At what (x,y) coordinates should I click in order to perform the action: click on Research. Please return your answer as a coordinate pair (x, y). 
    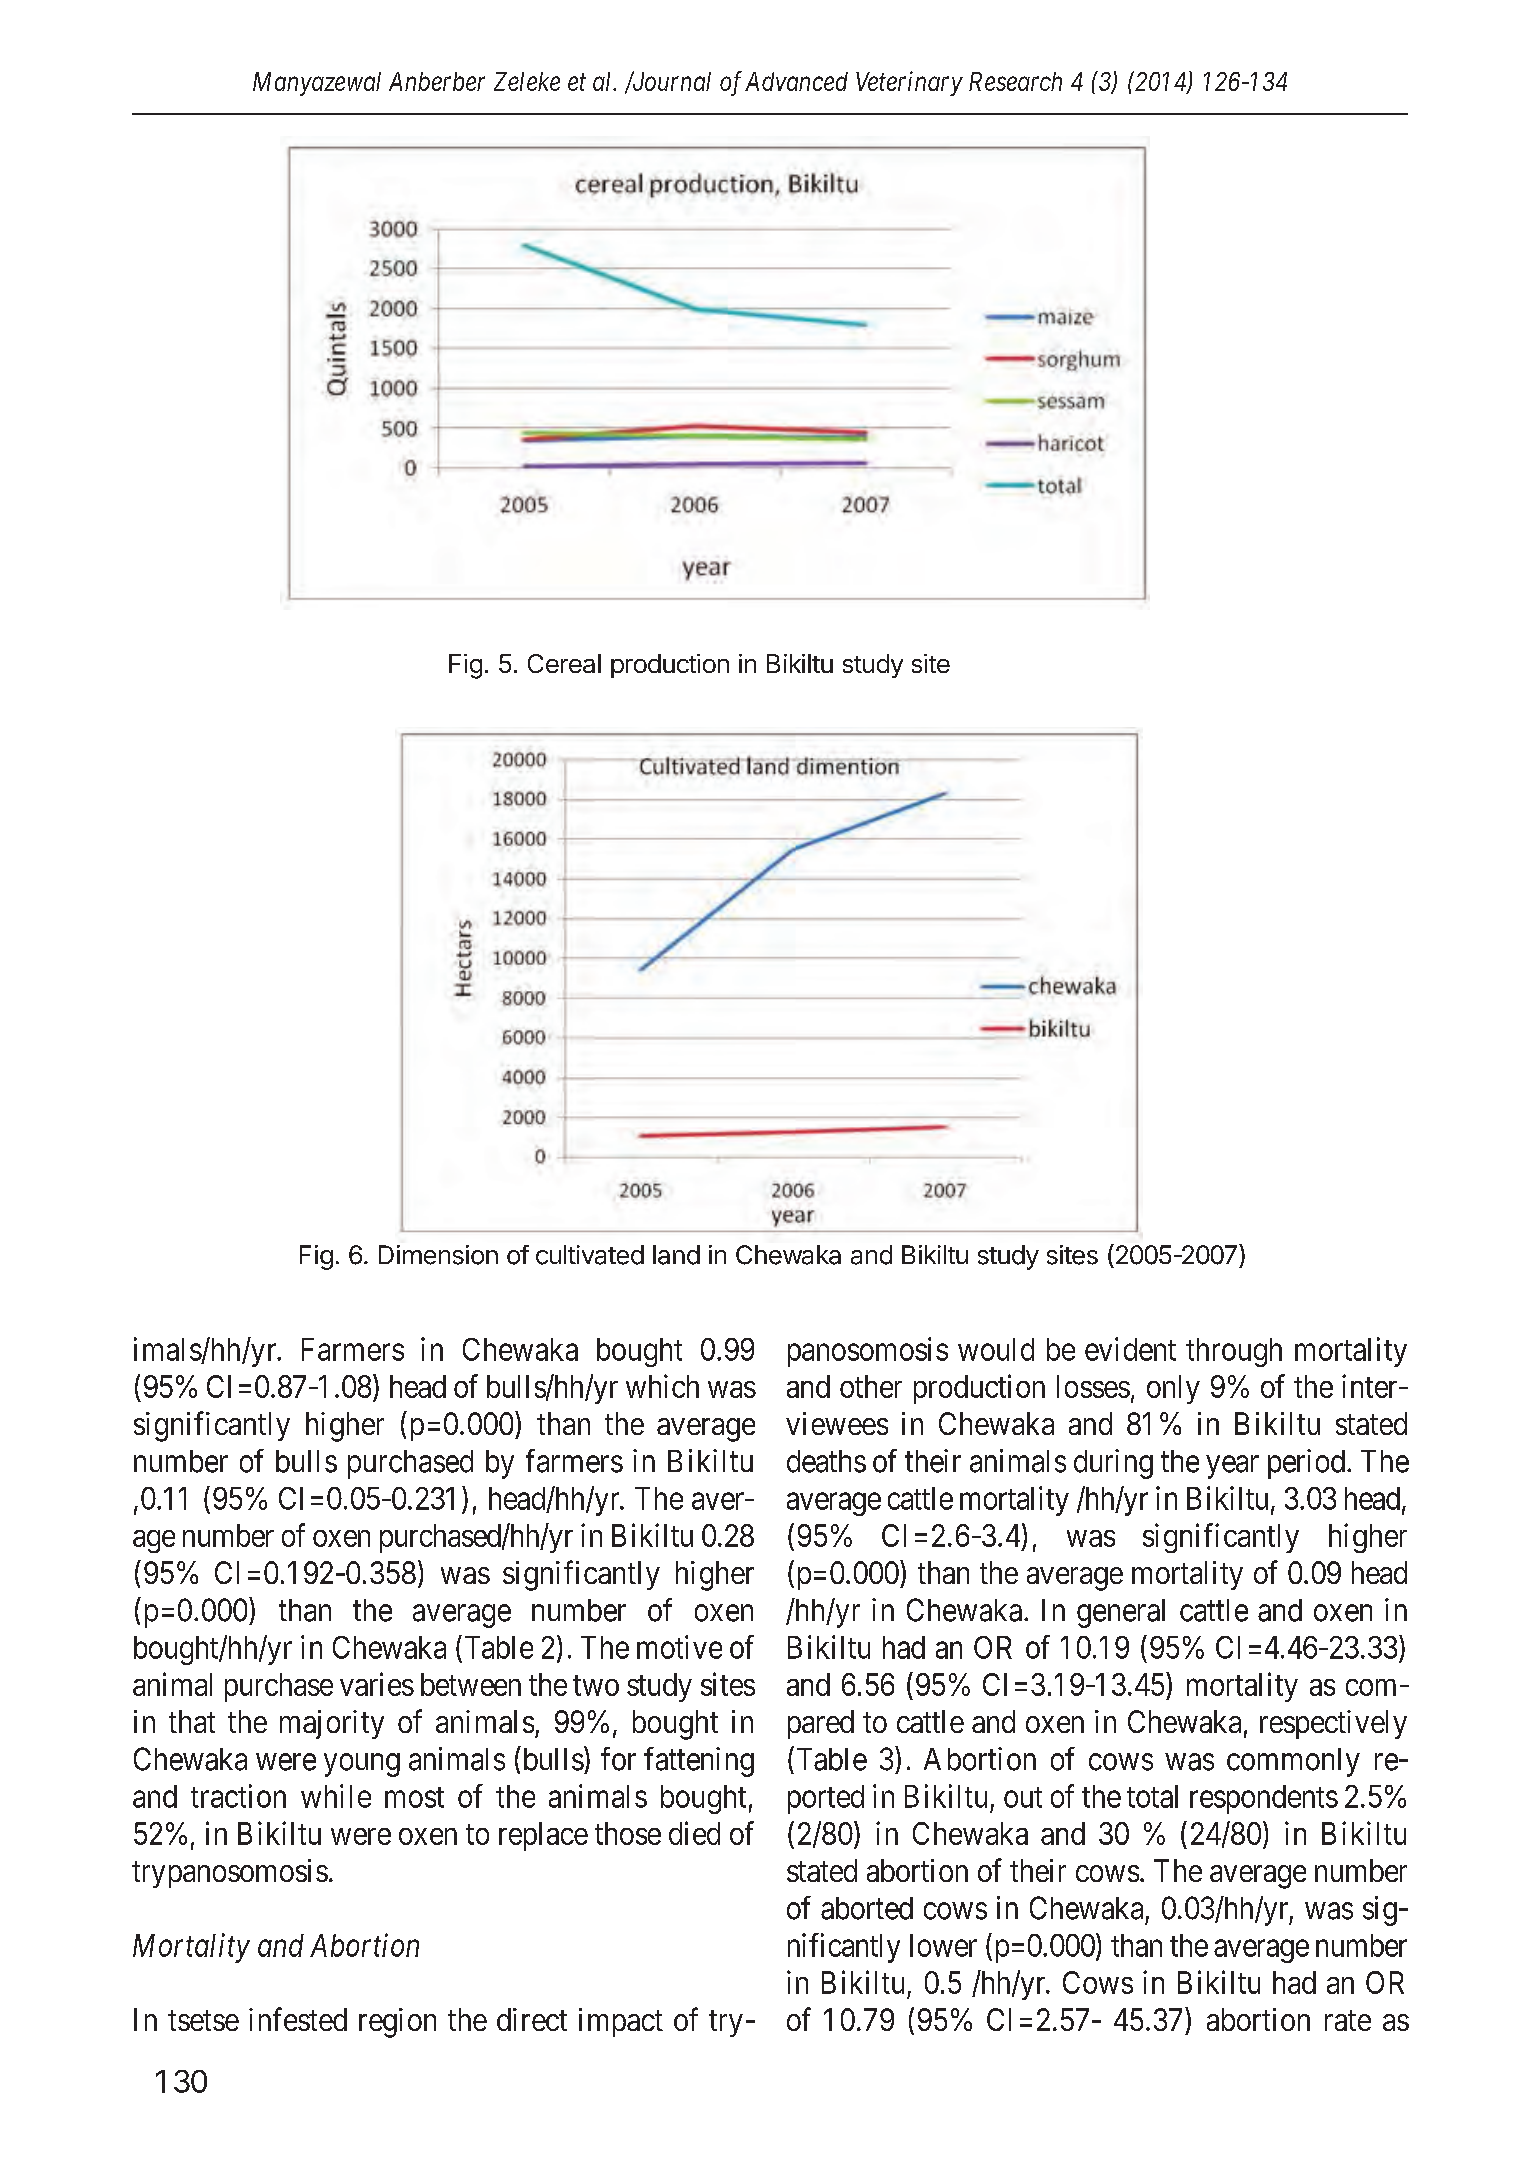
    Looking at the image, I should click on (1015, 81).
